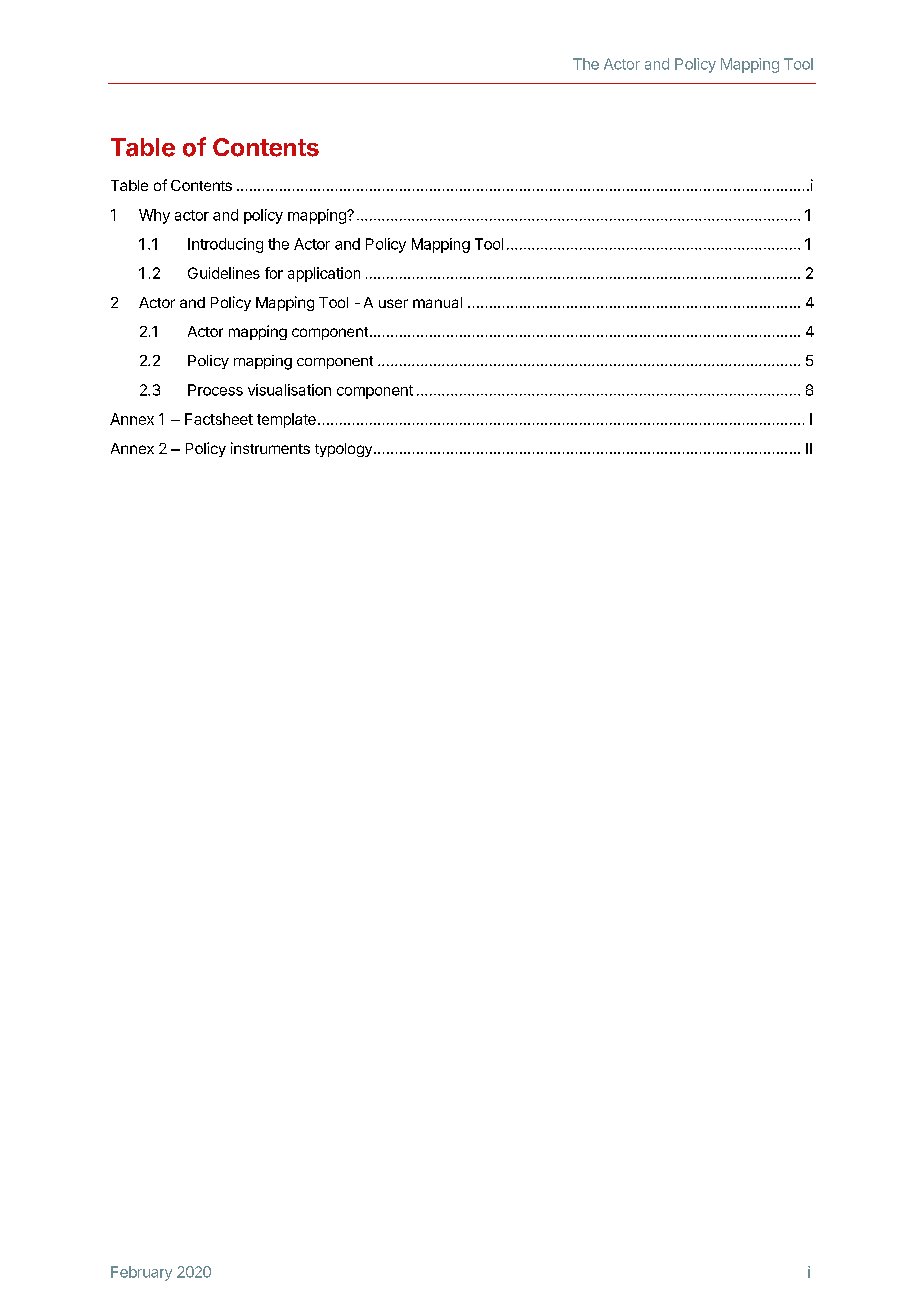 The width and height of the screenshot is (924, 1308). Describe the element at coordinates (224, 273) in the screenshot. I see `Guidelines` at that location.
